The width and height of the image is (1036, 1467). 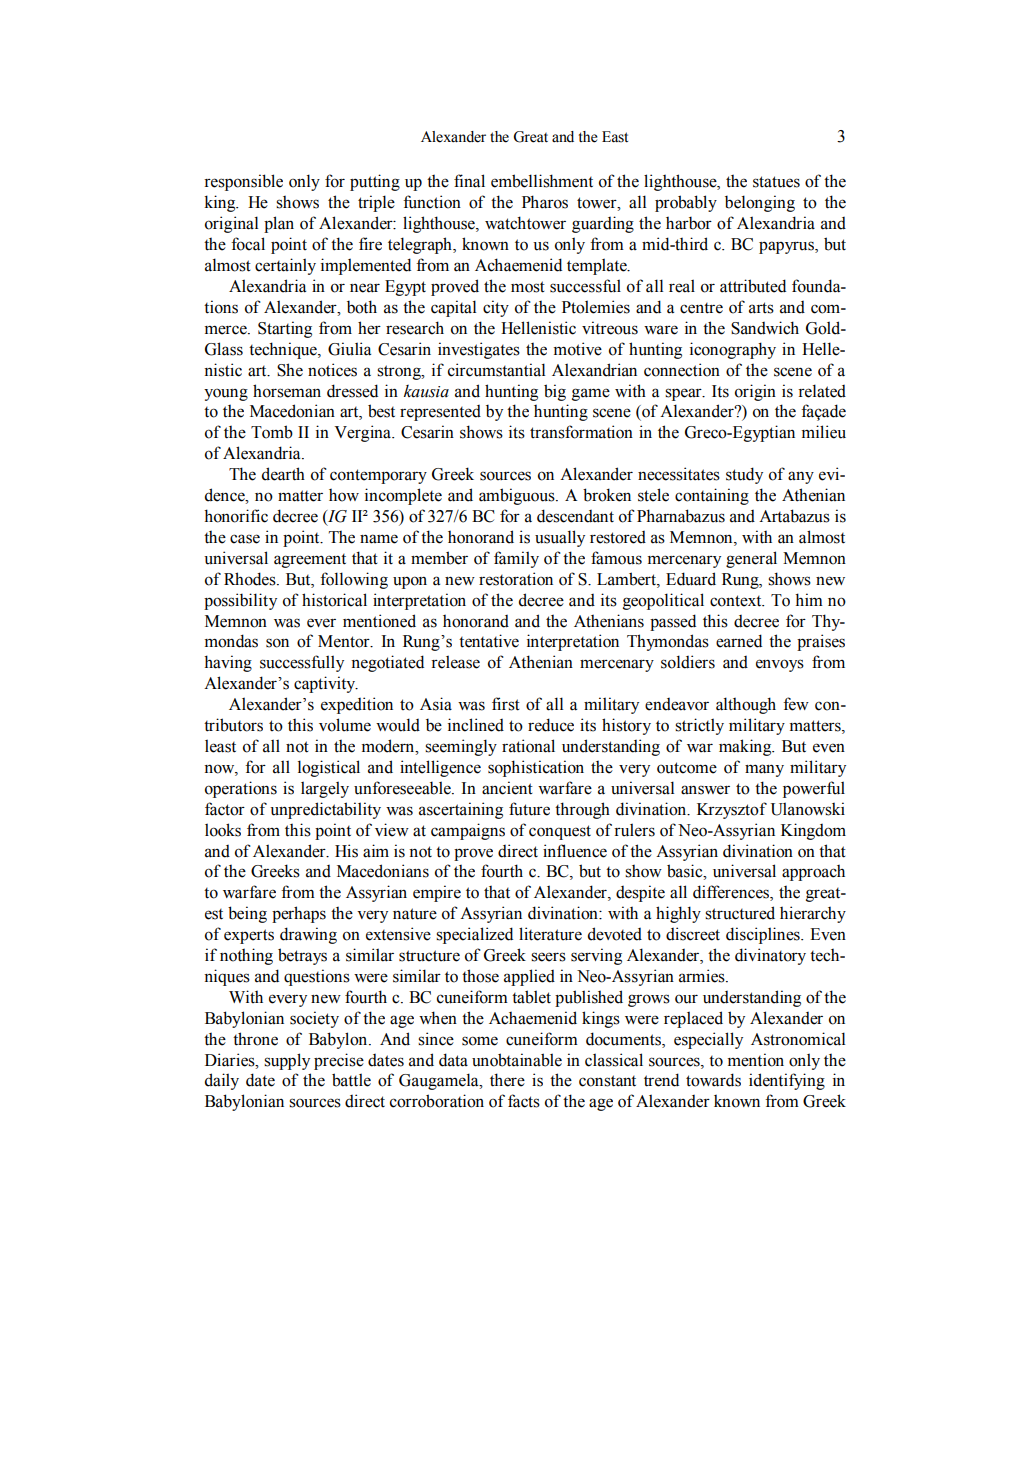 I want to click on supply, so click(x=287, y=1061).
